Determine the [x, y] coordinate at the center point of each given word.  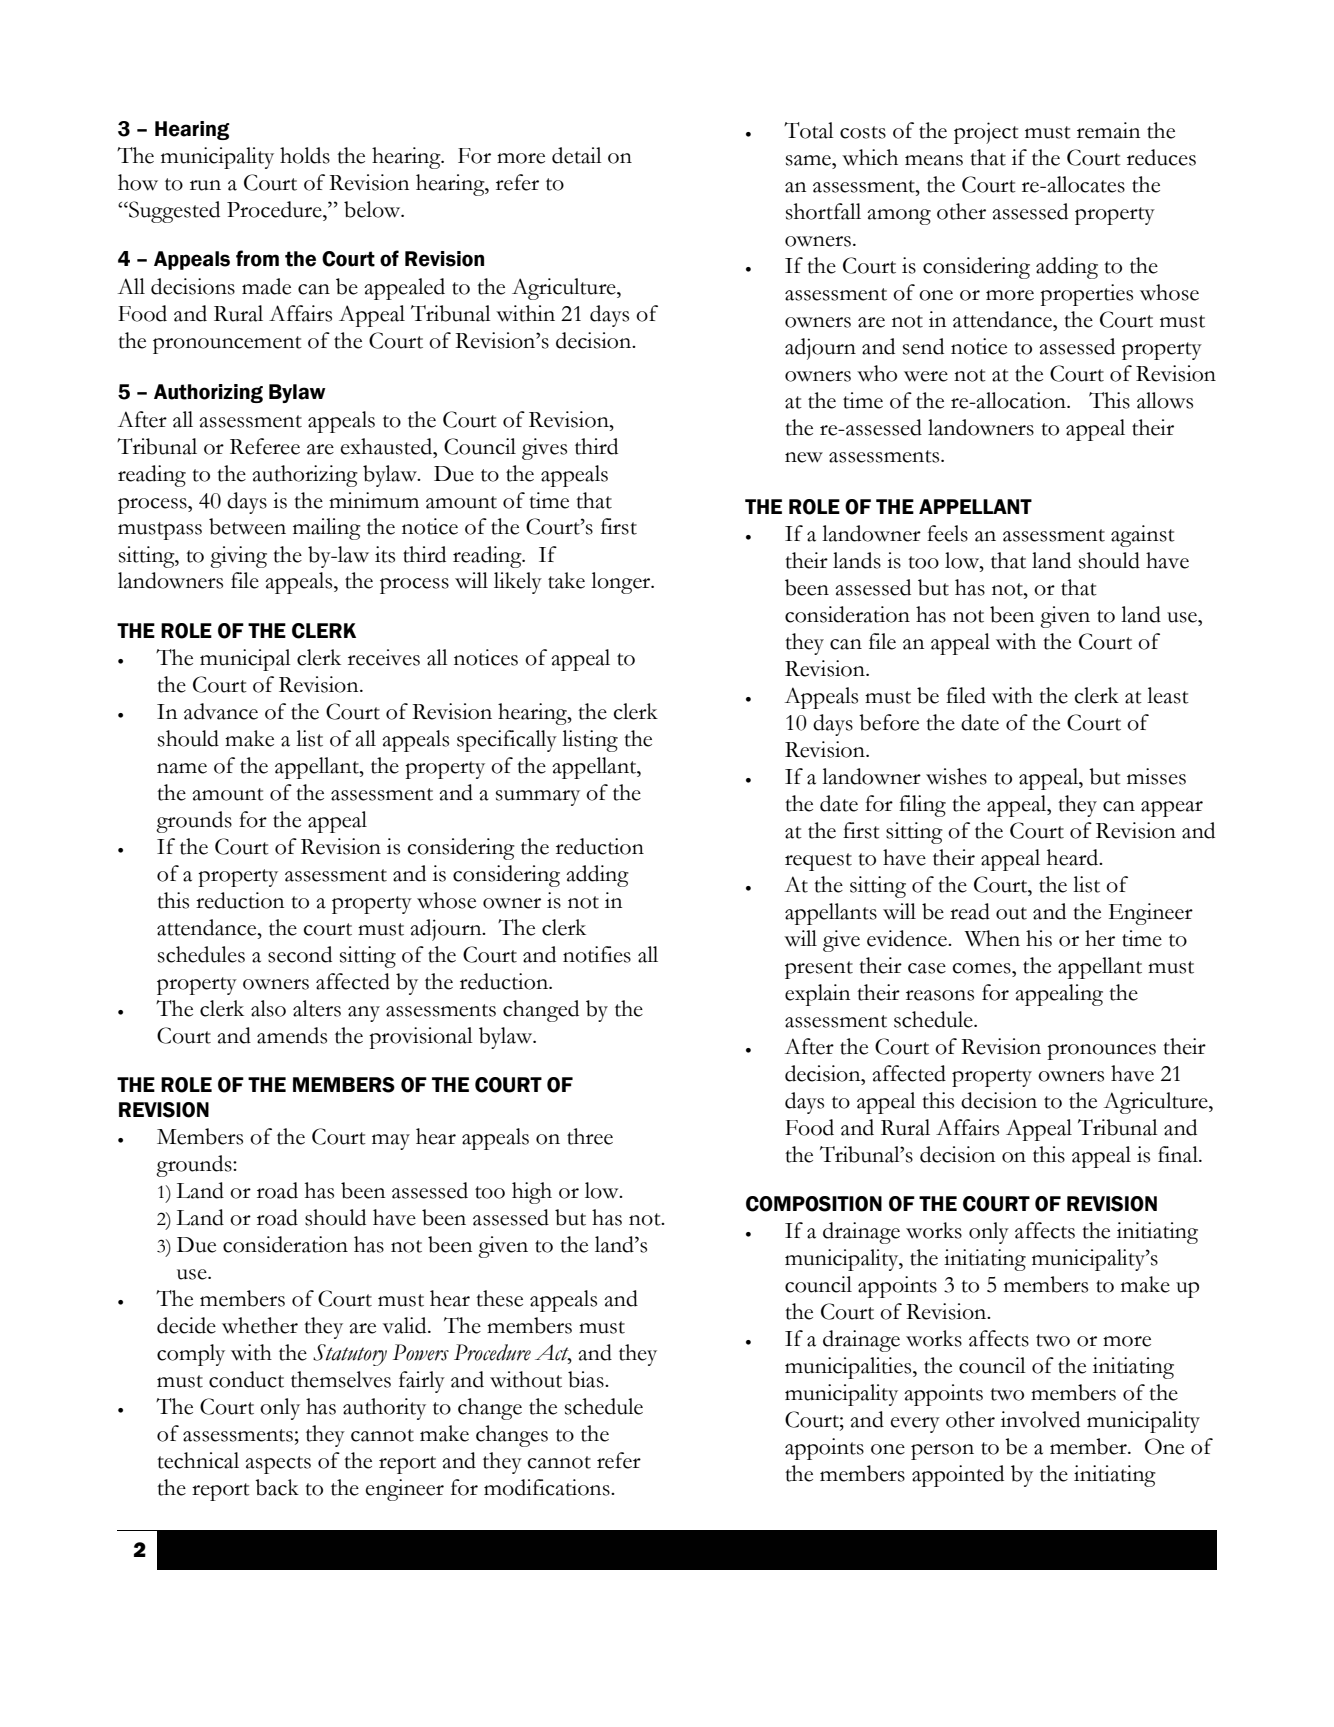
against [1143, 536]
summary [538, 798]
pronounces [1101, 1052]
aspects [278, 1465]
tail [588, 155]
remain [1108, 130]
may [391, 1142]
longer [622, 583]
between [247, 526]
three [590, 1136]
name [182, 768]
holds [305, 155]
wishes [956, 776]
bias [587, 1379]
